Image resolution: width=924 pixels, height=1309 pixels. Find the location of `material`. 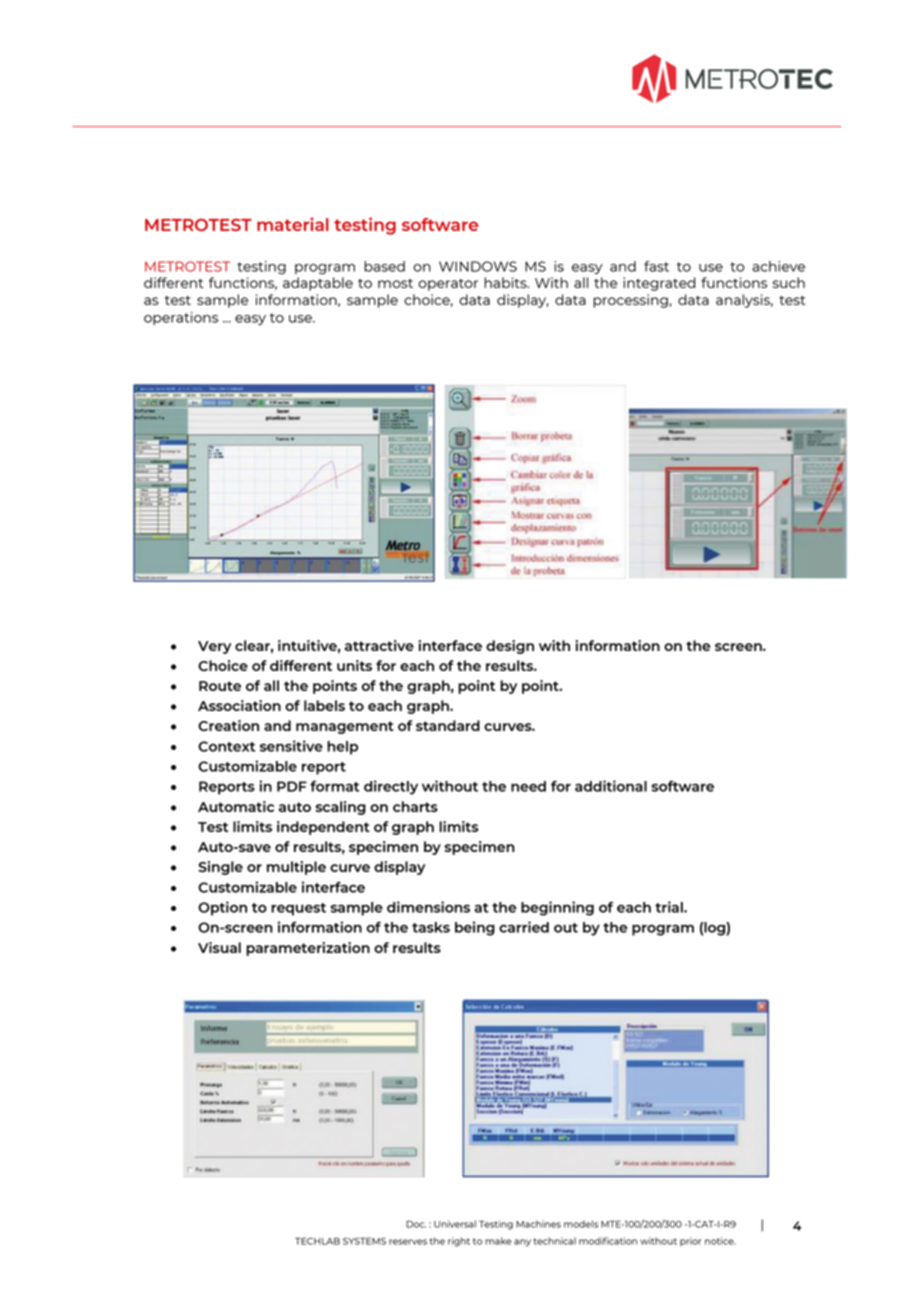

material is located at coordinates (292, 224).
